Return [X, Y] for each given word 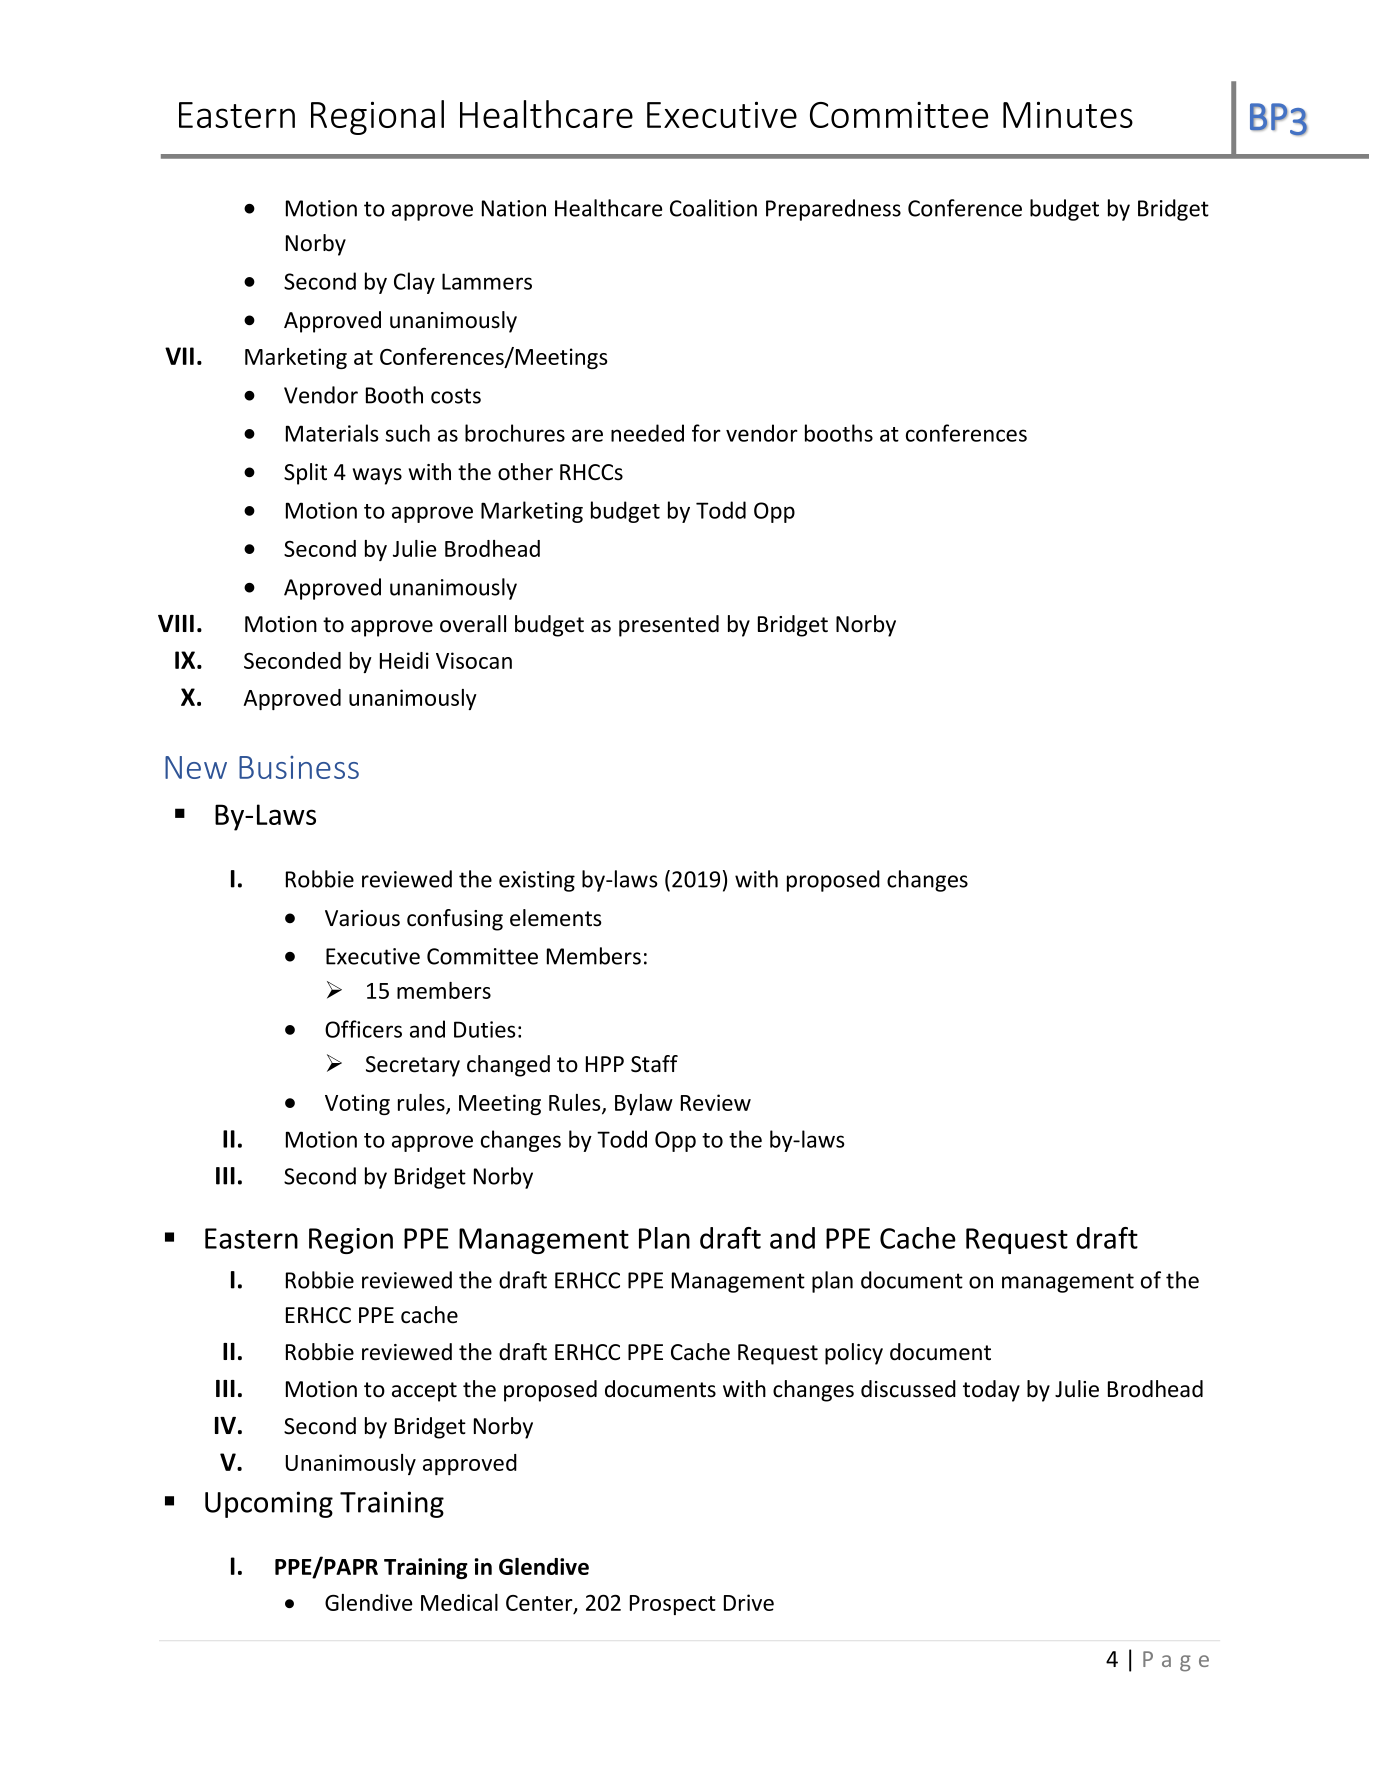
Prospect [673, 1605]
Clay [414, 283]
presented [669, 626]
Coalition [713, 208]
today [991, 1391]
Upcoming [269, 1504]
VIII [176, 623]
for [706, 433]
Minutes [1068, 114]
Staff [654, 1064]
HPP [605, 1064]
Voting [357, 1104]
